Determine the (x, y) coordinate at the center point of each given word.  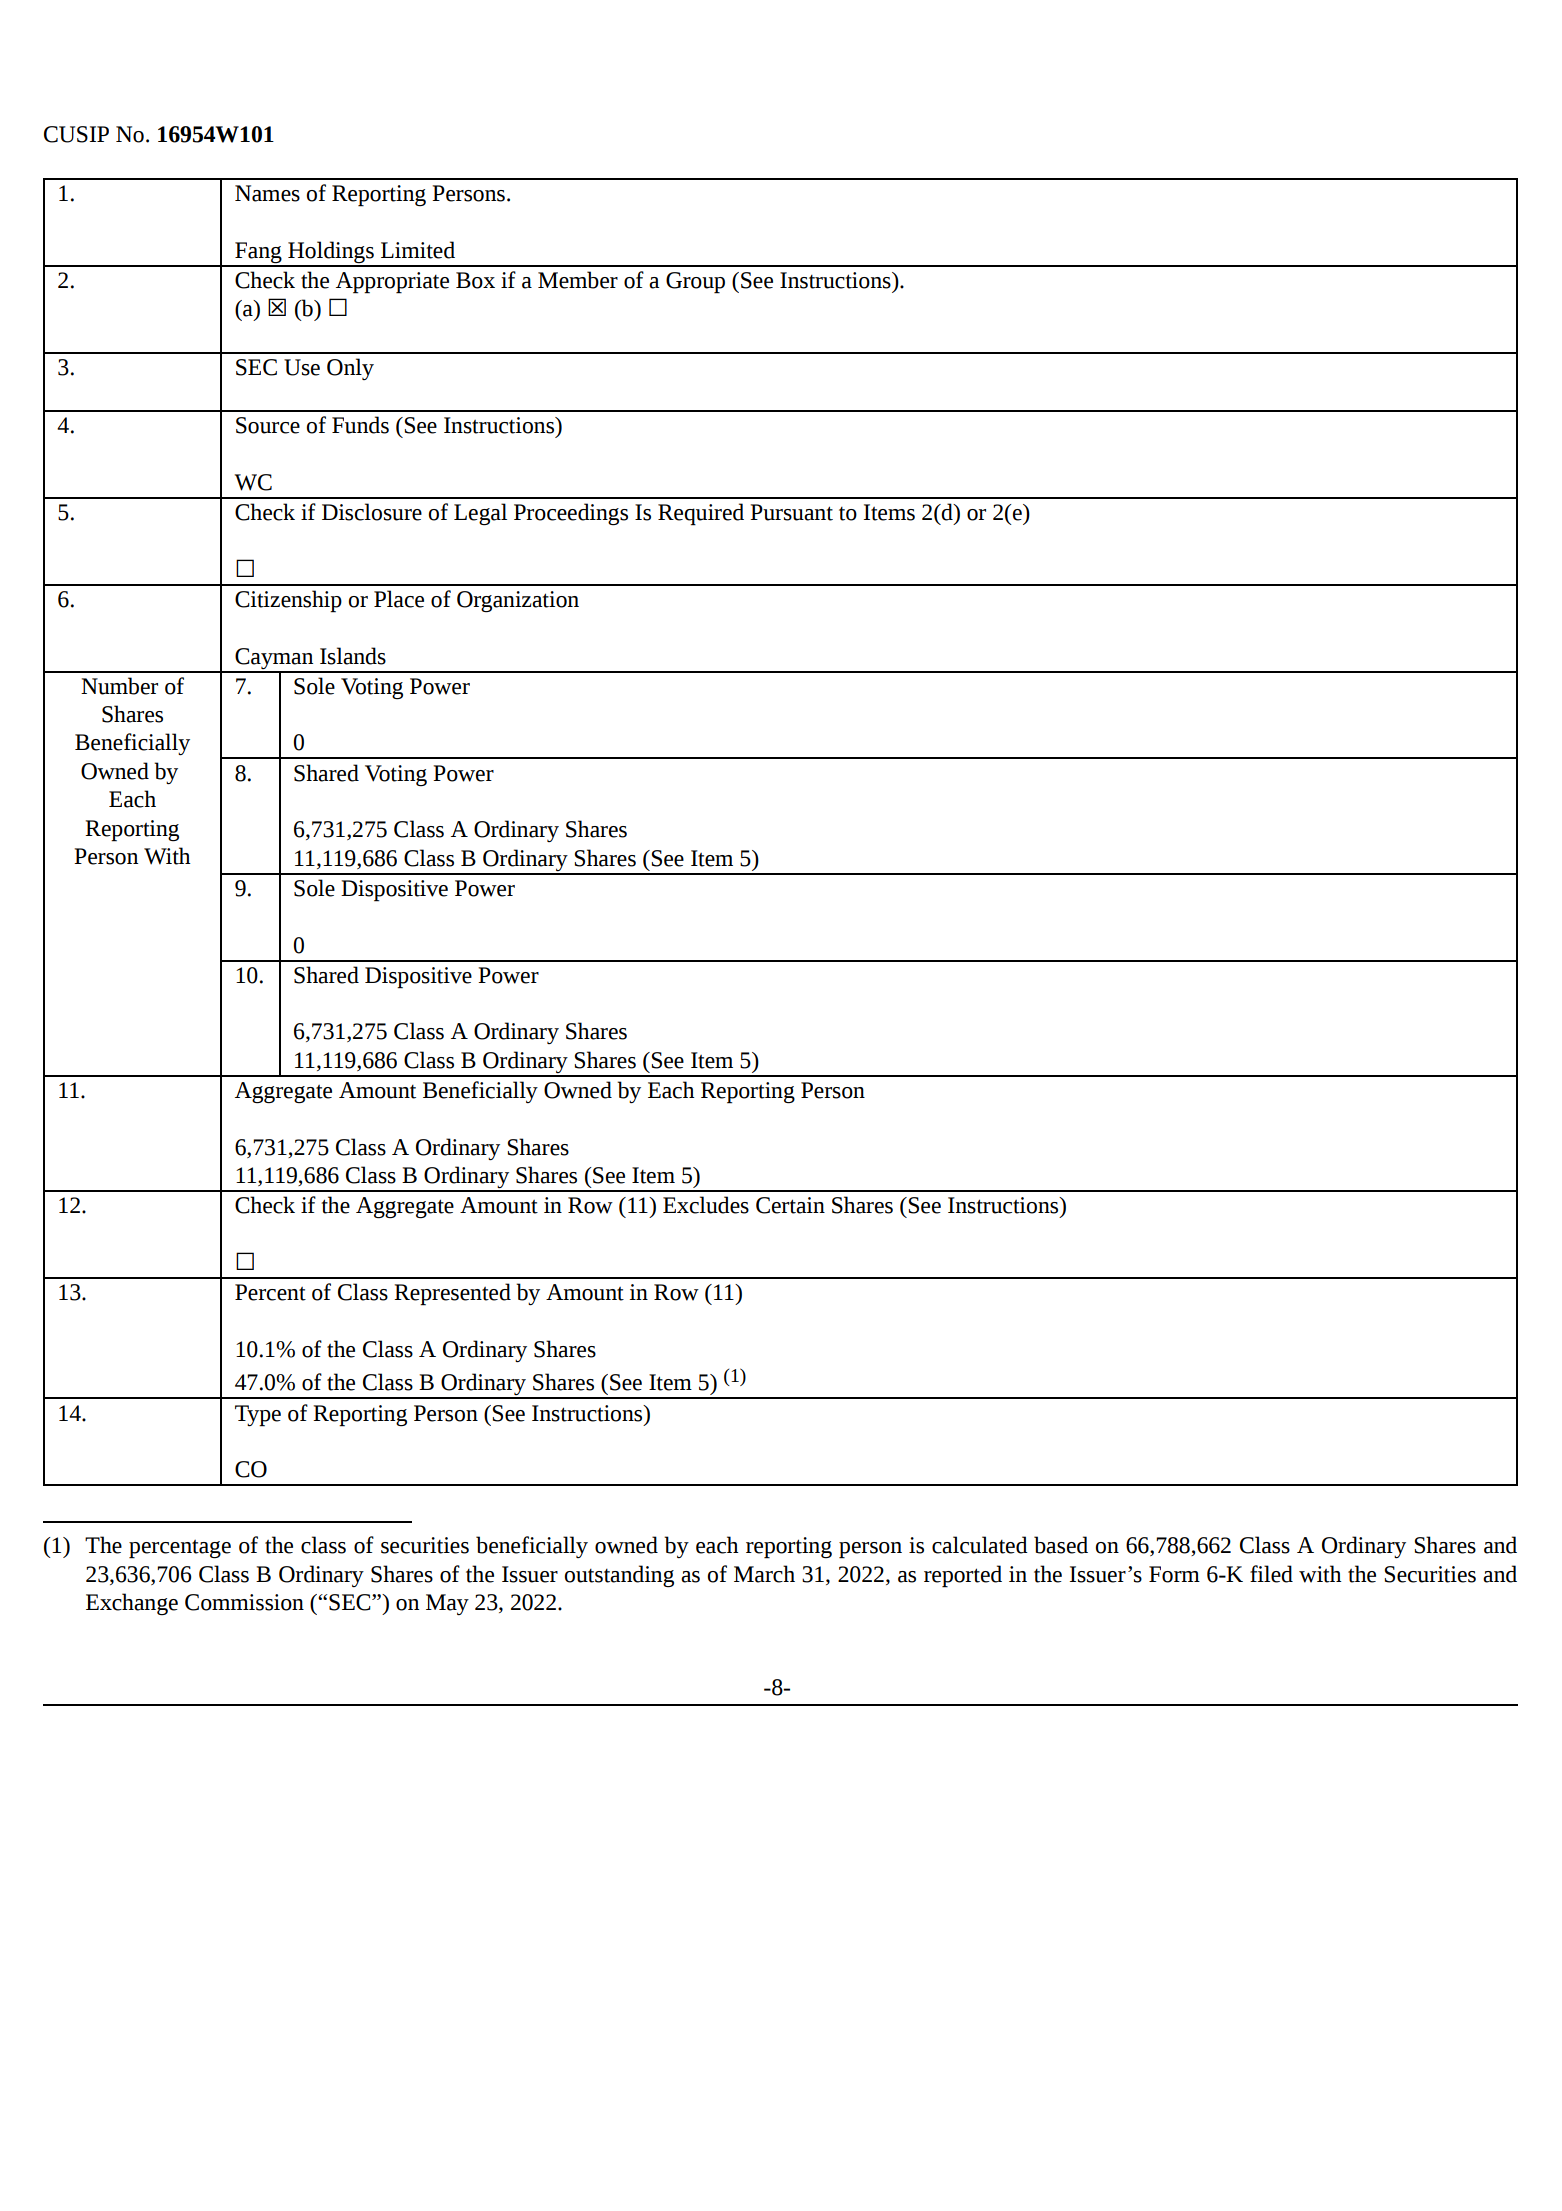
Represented (452, 1294)
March (764, 1574)
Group (695, 283)
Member (578, 280)
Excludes (706, 1205)
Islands (353, 656)
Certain (790, 1205)
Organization (518, 601)
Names (267, 193)
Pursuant (791, 512)
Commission (244, 1602)
